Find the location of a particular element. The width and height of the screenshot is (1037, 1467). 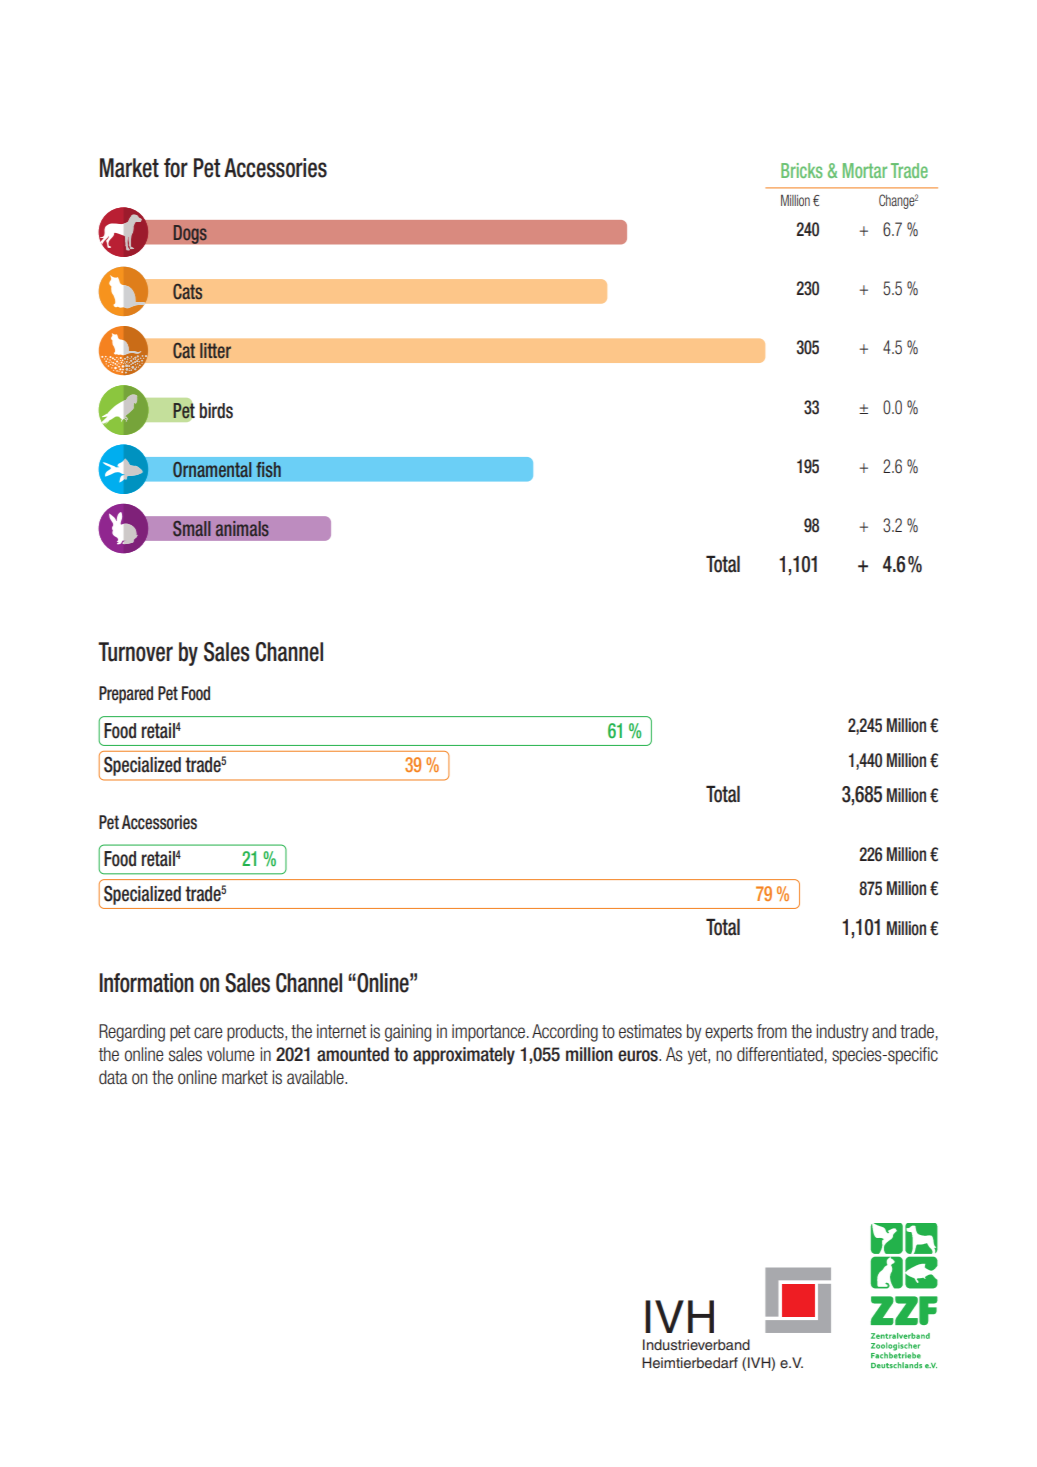

animals is located at coordinates (242, 528).
